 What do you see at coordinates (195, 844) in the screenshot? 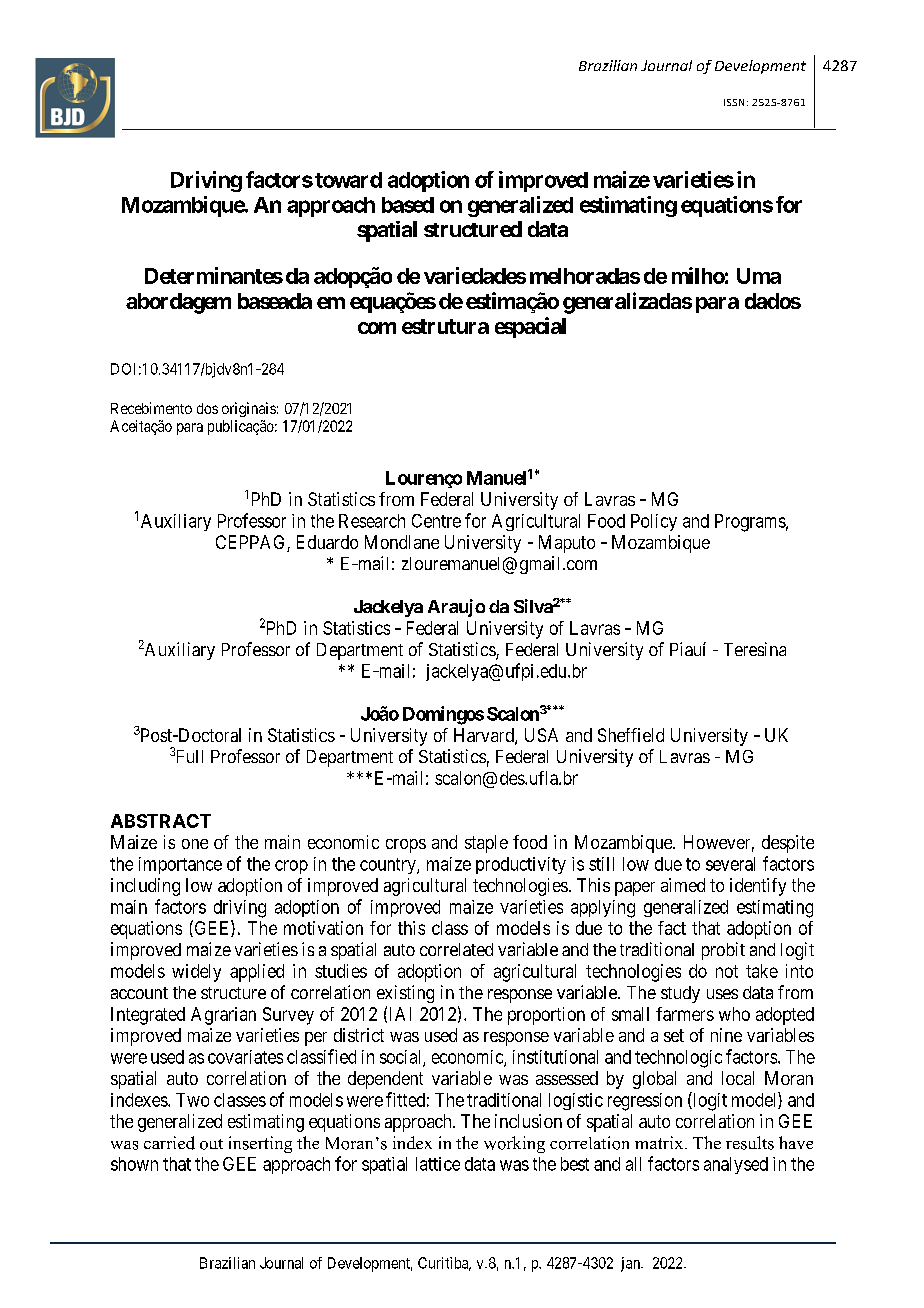
I see `one` at bounding box center [195, 844].
